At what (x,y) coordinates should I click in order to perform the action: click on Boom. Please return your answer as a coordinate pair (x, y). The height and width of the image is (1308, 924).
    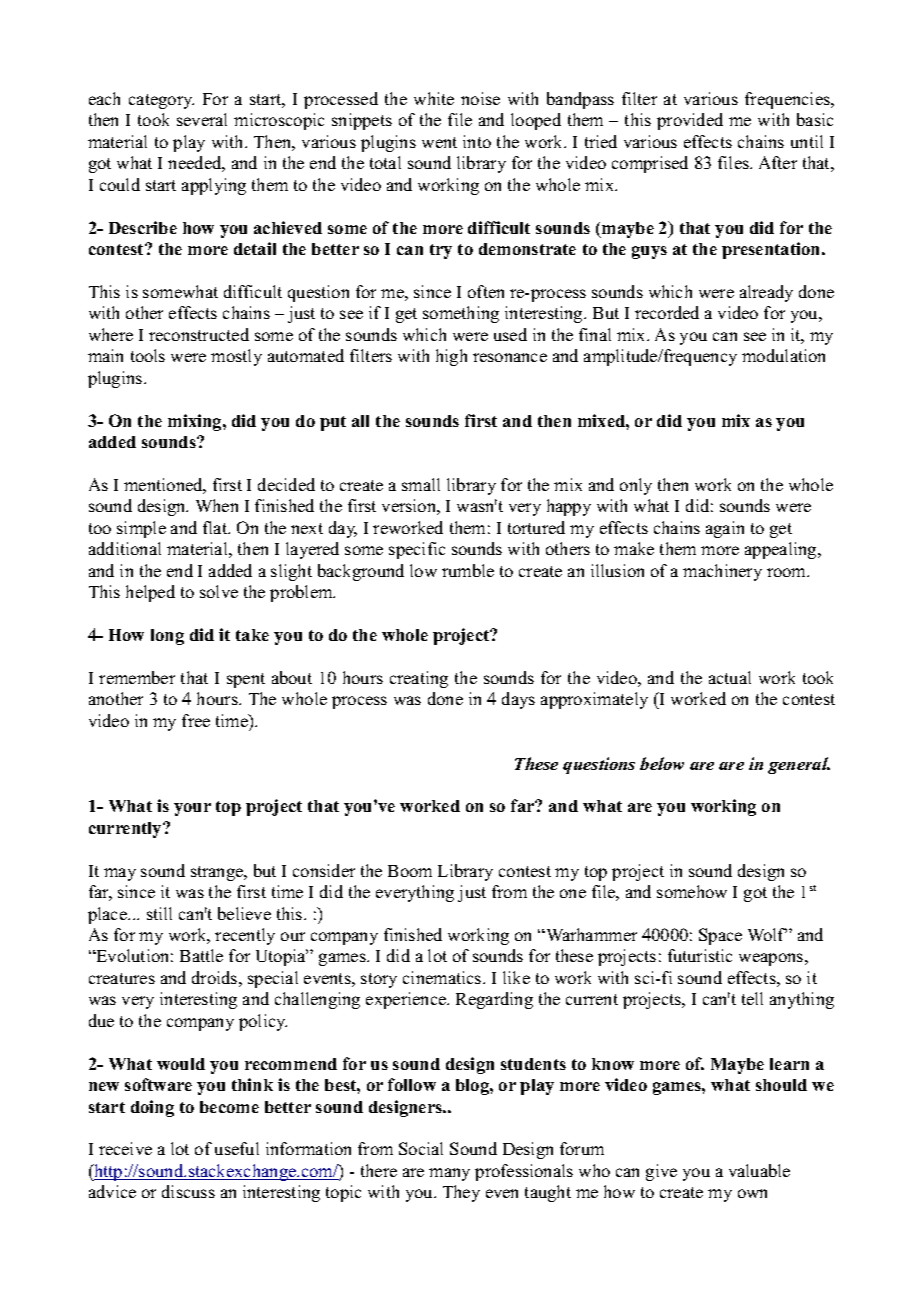
    Looking at the image, I should click on (410, 871).
